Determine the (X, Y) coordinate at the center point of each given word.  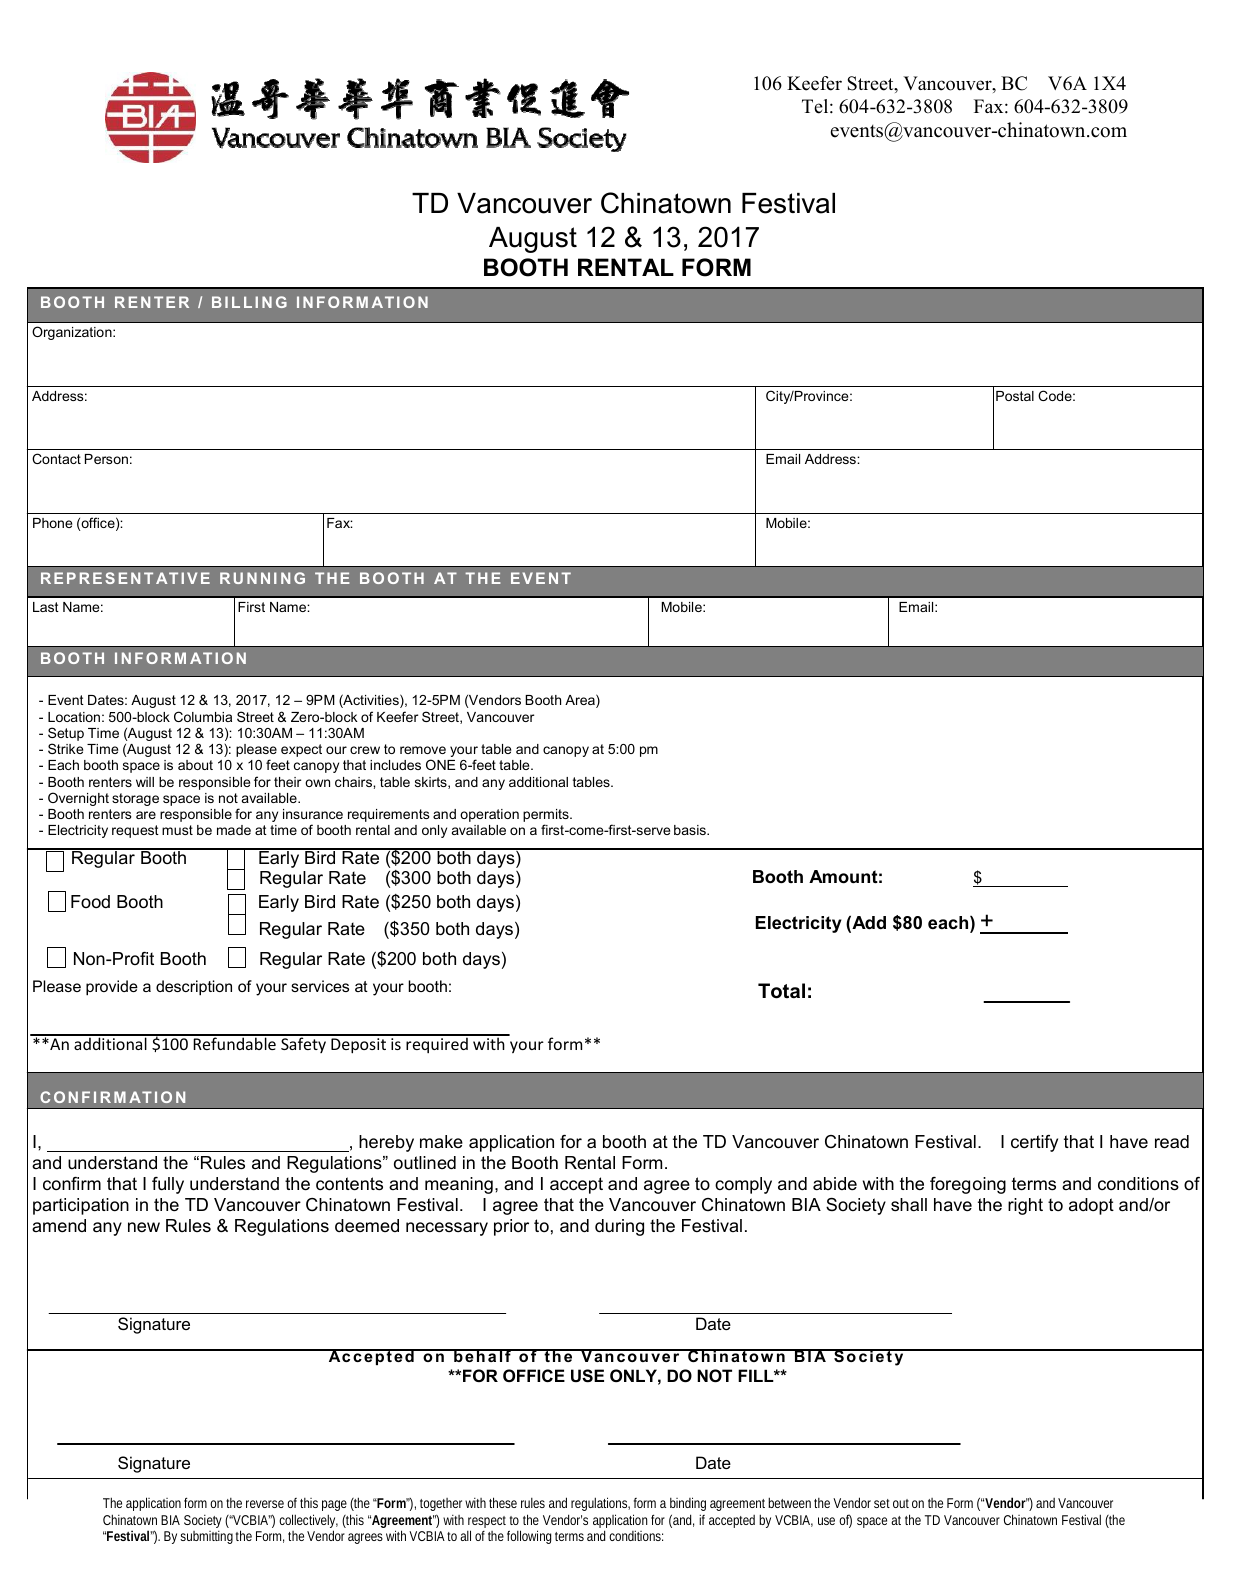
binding (688, 1506)
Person (106, 459)
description (194, 988)
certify (1034, 1143)
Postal (1015, 396)
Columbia (203, 716)
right (1025, 1206)
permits (547, 817)
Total (781, 991)
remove (423, 750)
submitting (206, 1537)
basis (691, 830)
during (619, 1227)
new (144, 1227)
